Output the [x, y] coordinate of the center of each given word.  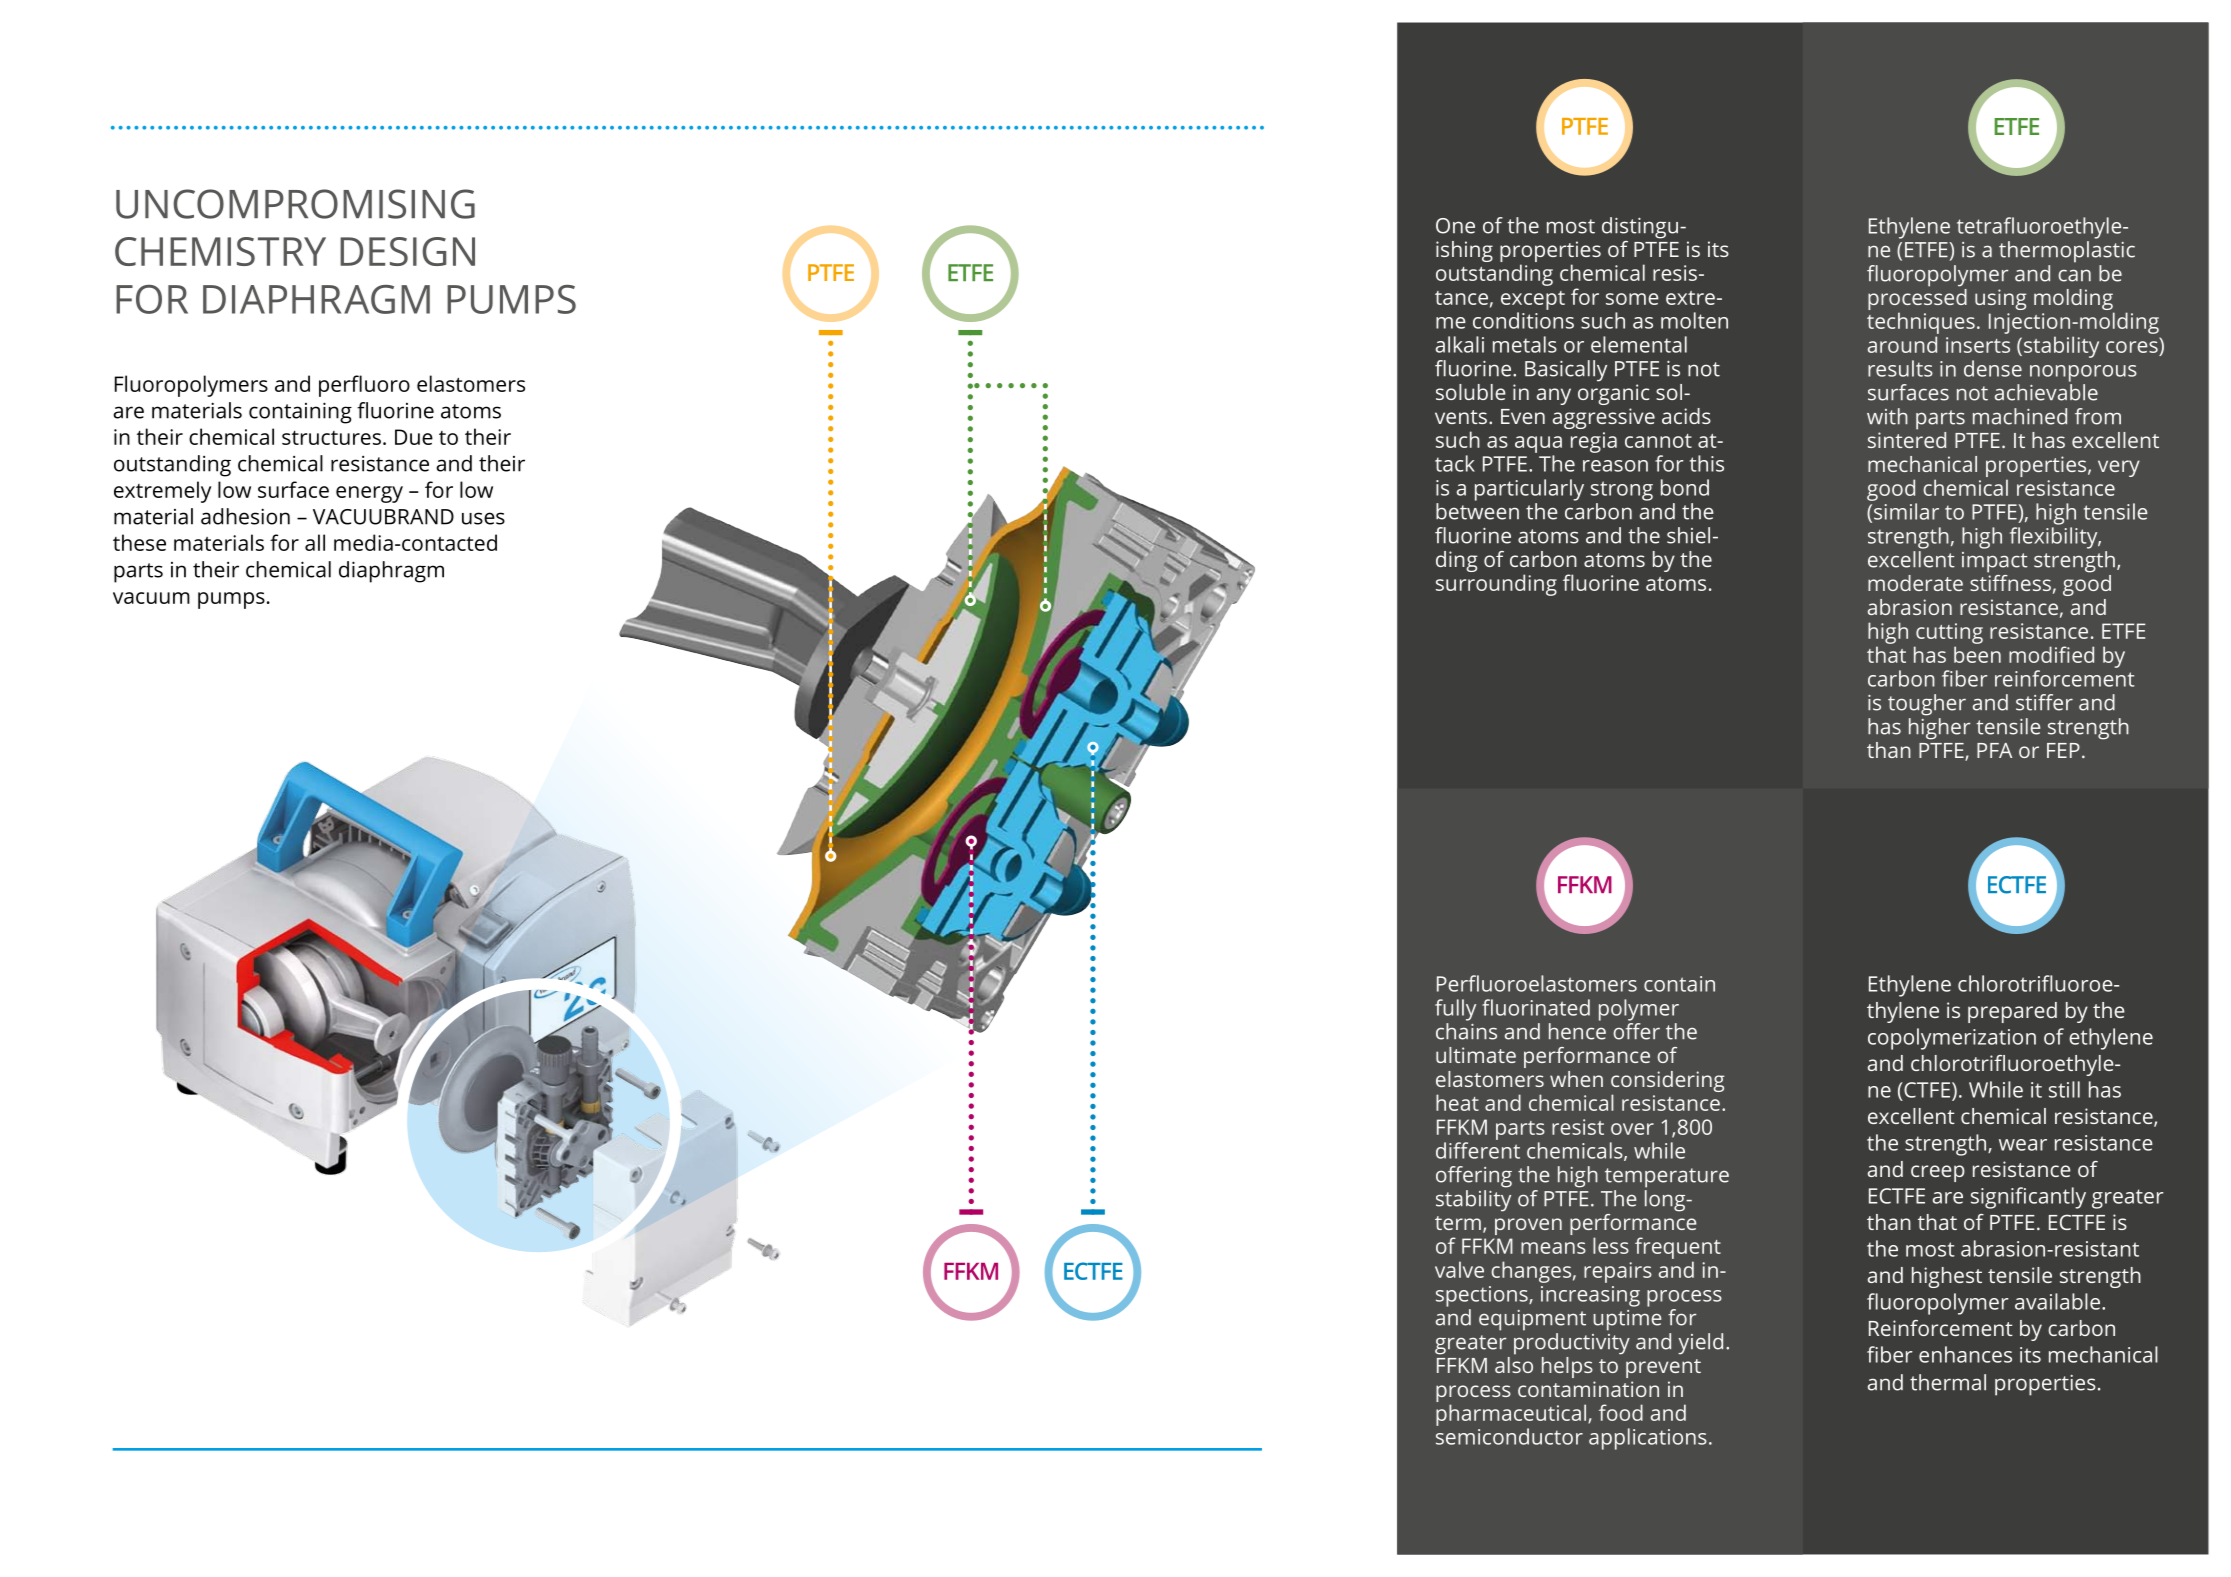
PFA [1994, 750]
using [2001, 299]
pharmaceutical [1511, 1415]
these [139, 542]
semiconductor [1509, 1436]
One [1455, 226]
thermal [1948, 1382]
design [407, 251]
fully [1455, 1010]
